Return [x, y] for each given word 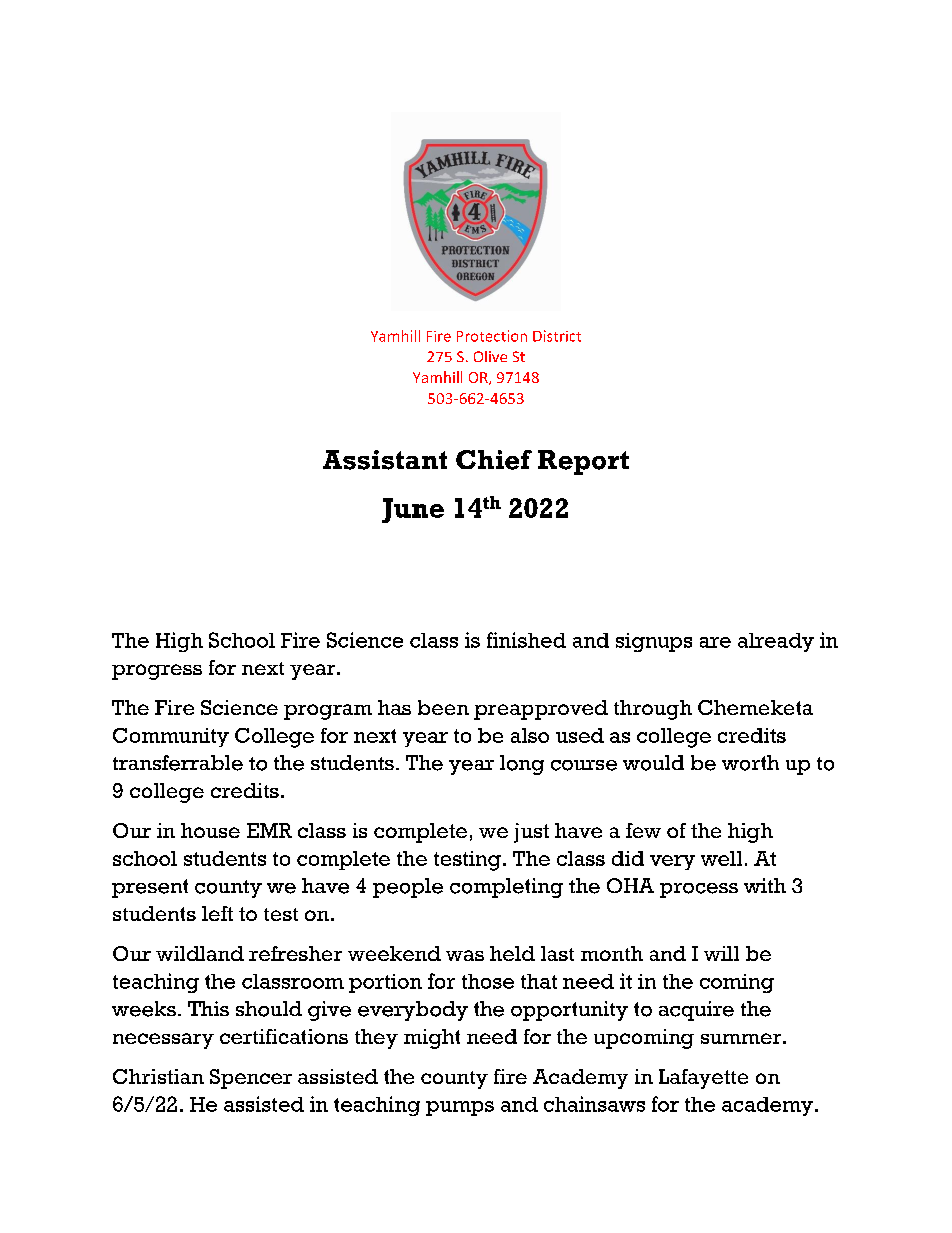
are [715, 642]
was [465, 955]
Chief [494, 460]
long [522, 765]
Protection [492, 336]
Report [583, 462]
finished [526, 640]
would [653, 763]
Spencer [251, 1079]
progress [157, 672]
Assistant [385, 460]
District [557, 336]
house [210, 830]
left [217, 913]
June [413, 510]
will [721, 953]
